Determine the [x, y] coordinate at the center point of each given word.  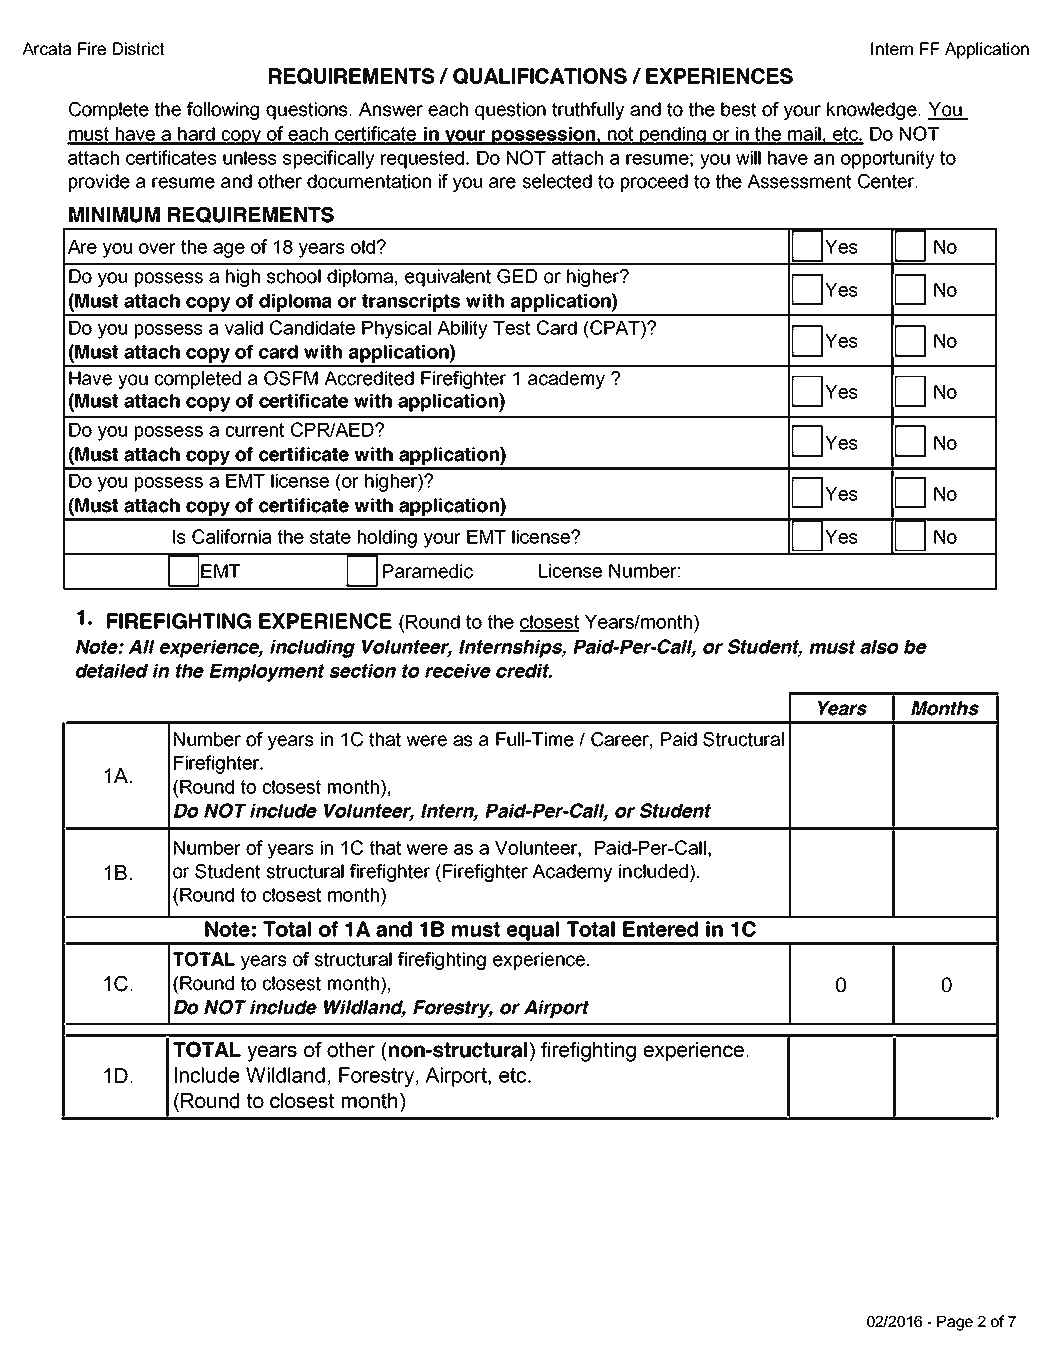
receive [458, 671]
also [879, 647]
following [223, 111]
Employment [267, 673]
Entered [660, 929]
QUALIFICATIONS [540, 76]
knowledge [873, 111]
